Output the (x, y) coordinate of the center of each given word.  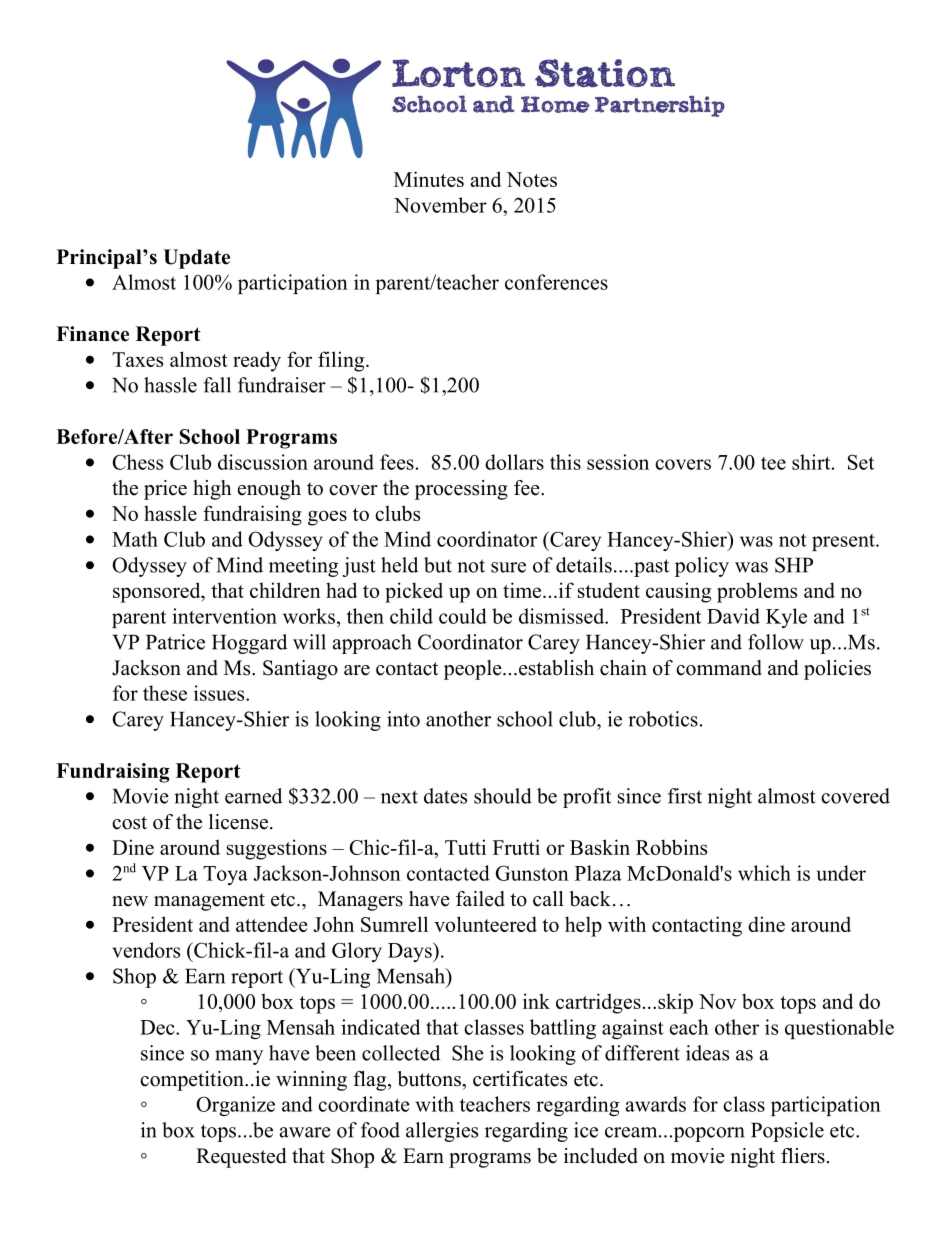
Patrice (175, 642)
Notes (531, 179)
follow (776, 642)
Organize (235, 1106)
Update (196, 259)
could (463, 616)
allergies (442, 1132)
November (440, 205)
